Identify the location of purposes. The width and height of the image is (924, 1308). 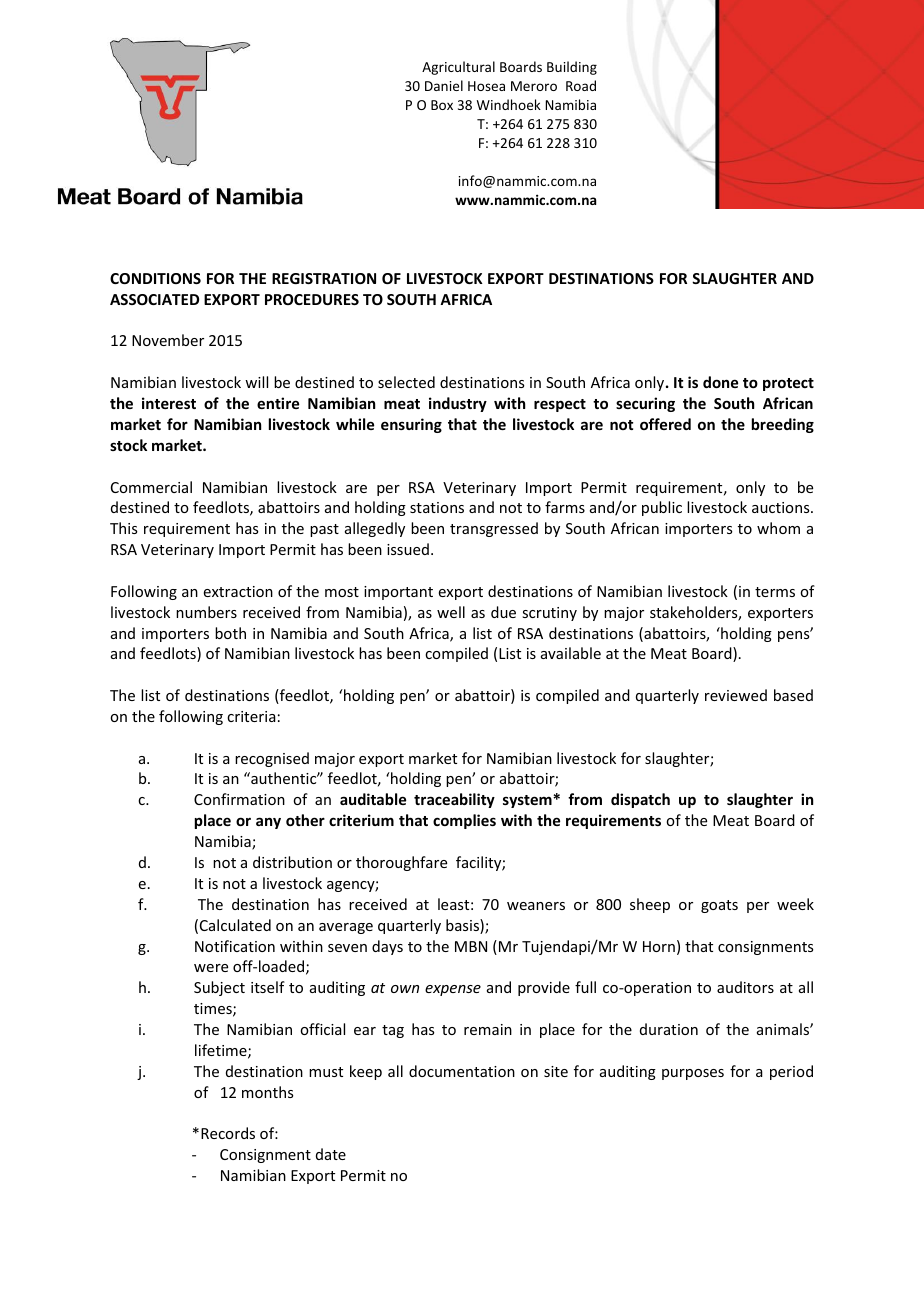
(693, 1074).
